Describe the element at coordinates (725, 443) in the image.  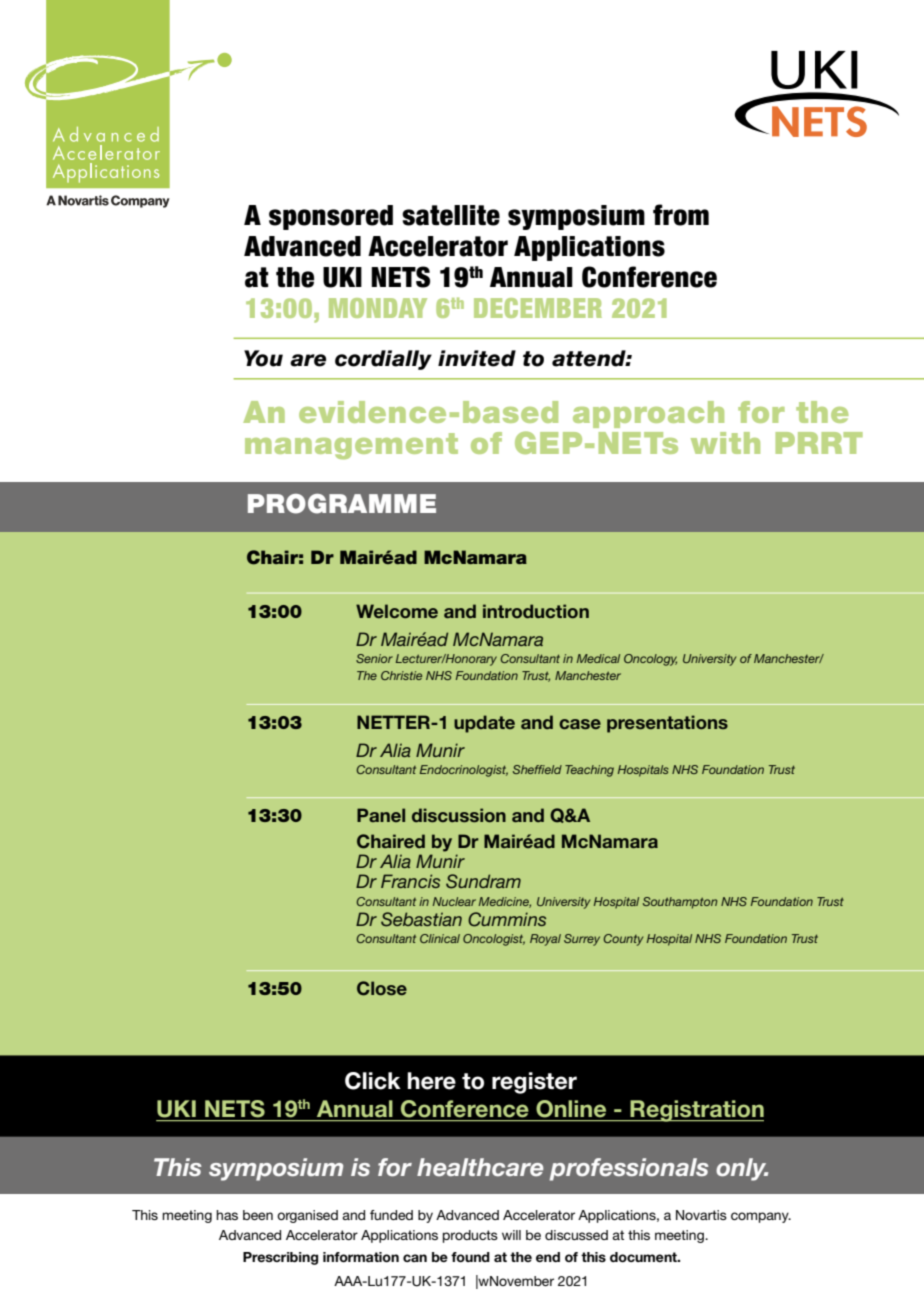
I see `with` at that location.
